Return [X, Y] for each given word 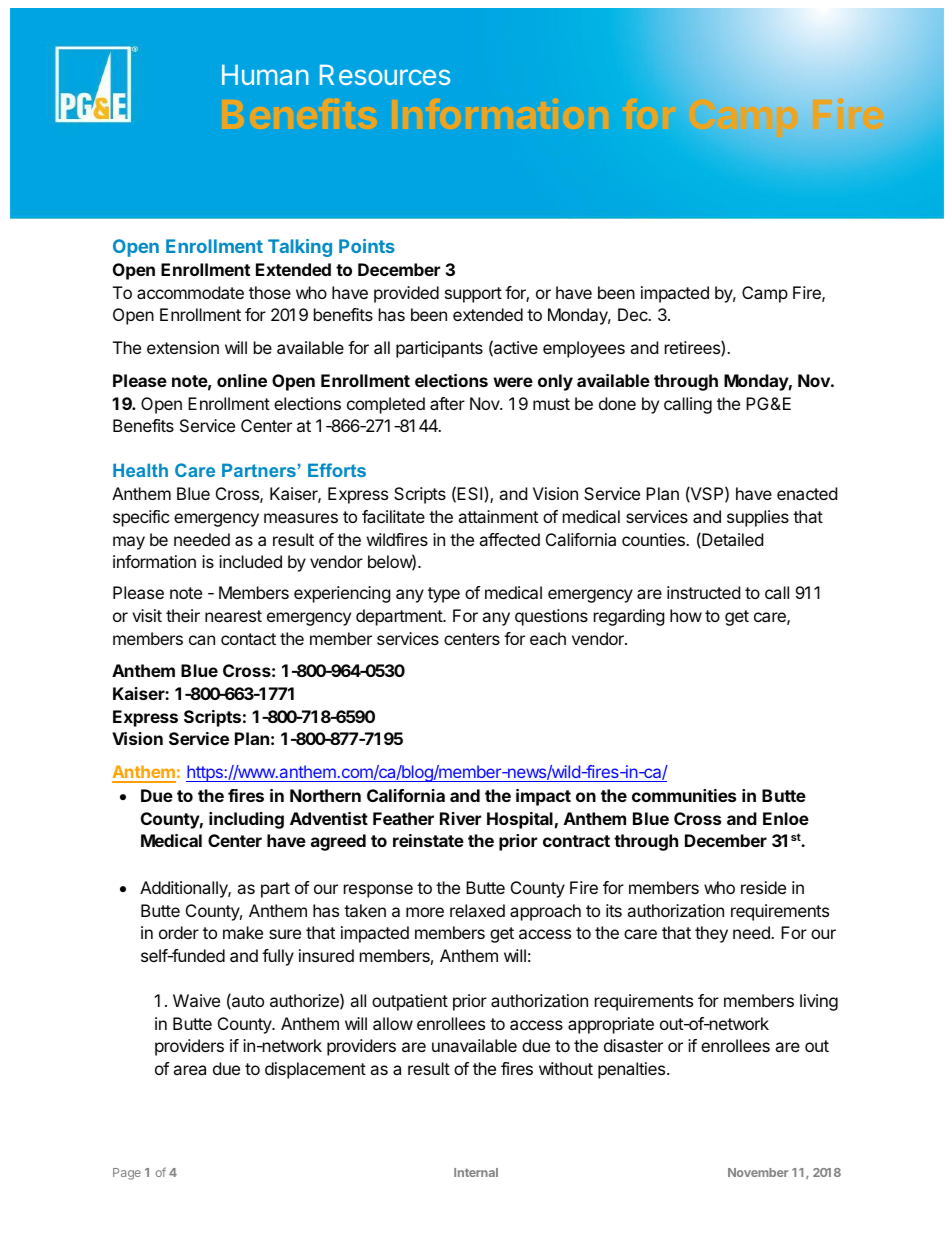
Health [140, 470]
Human [265, 75]
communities [684, 795]
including [246, 820]
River [460, 818]
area [189, 1070]
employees [584, 349]
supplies [758, 518]
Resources [385, 75]
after [447, 403]
